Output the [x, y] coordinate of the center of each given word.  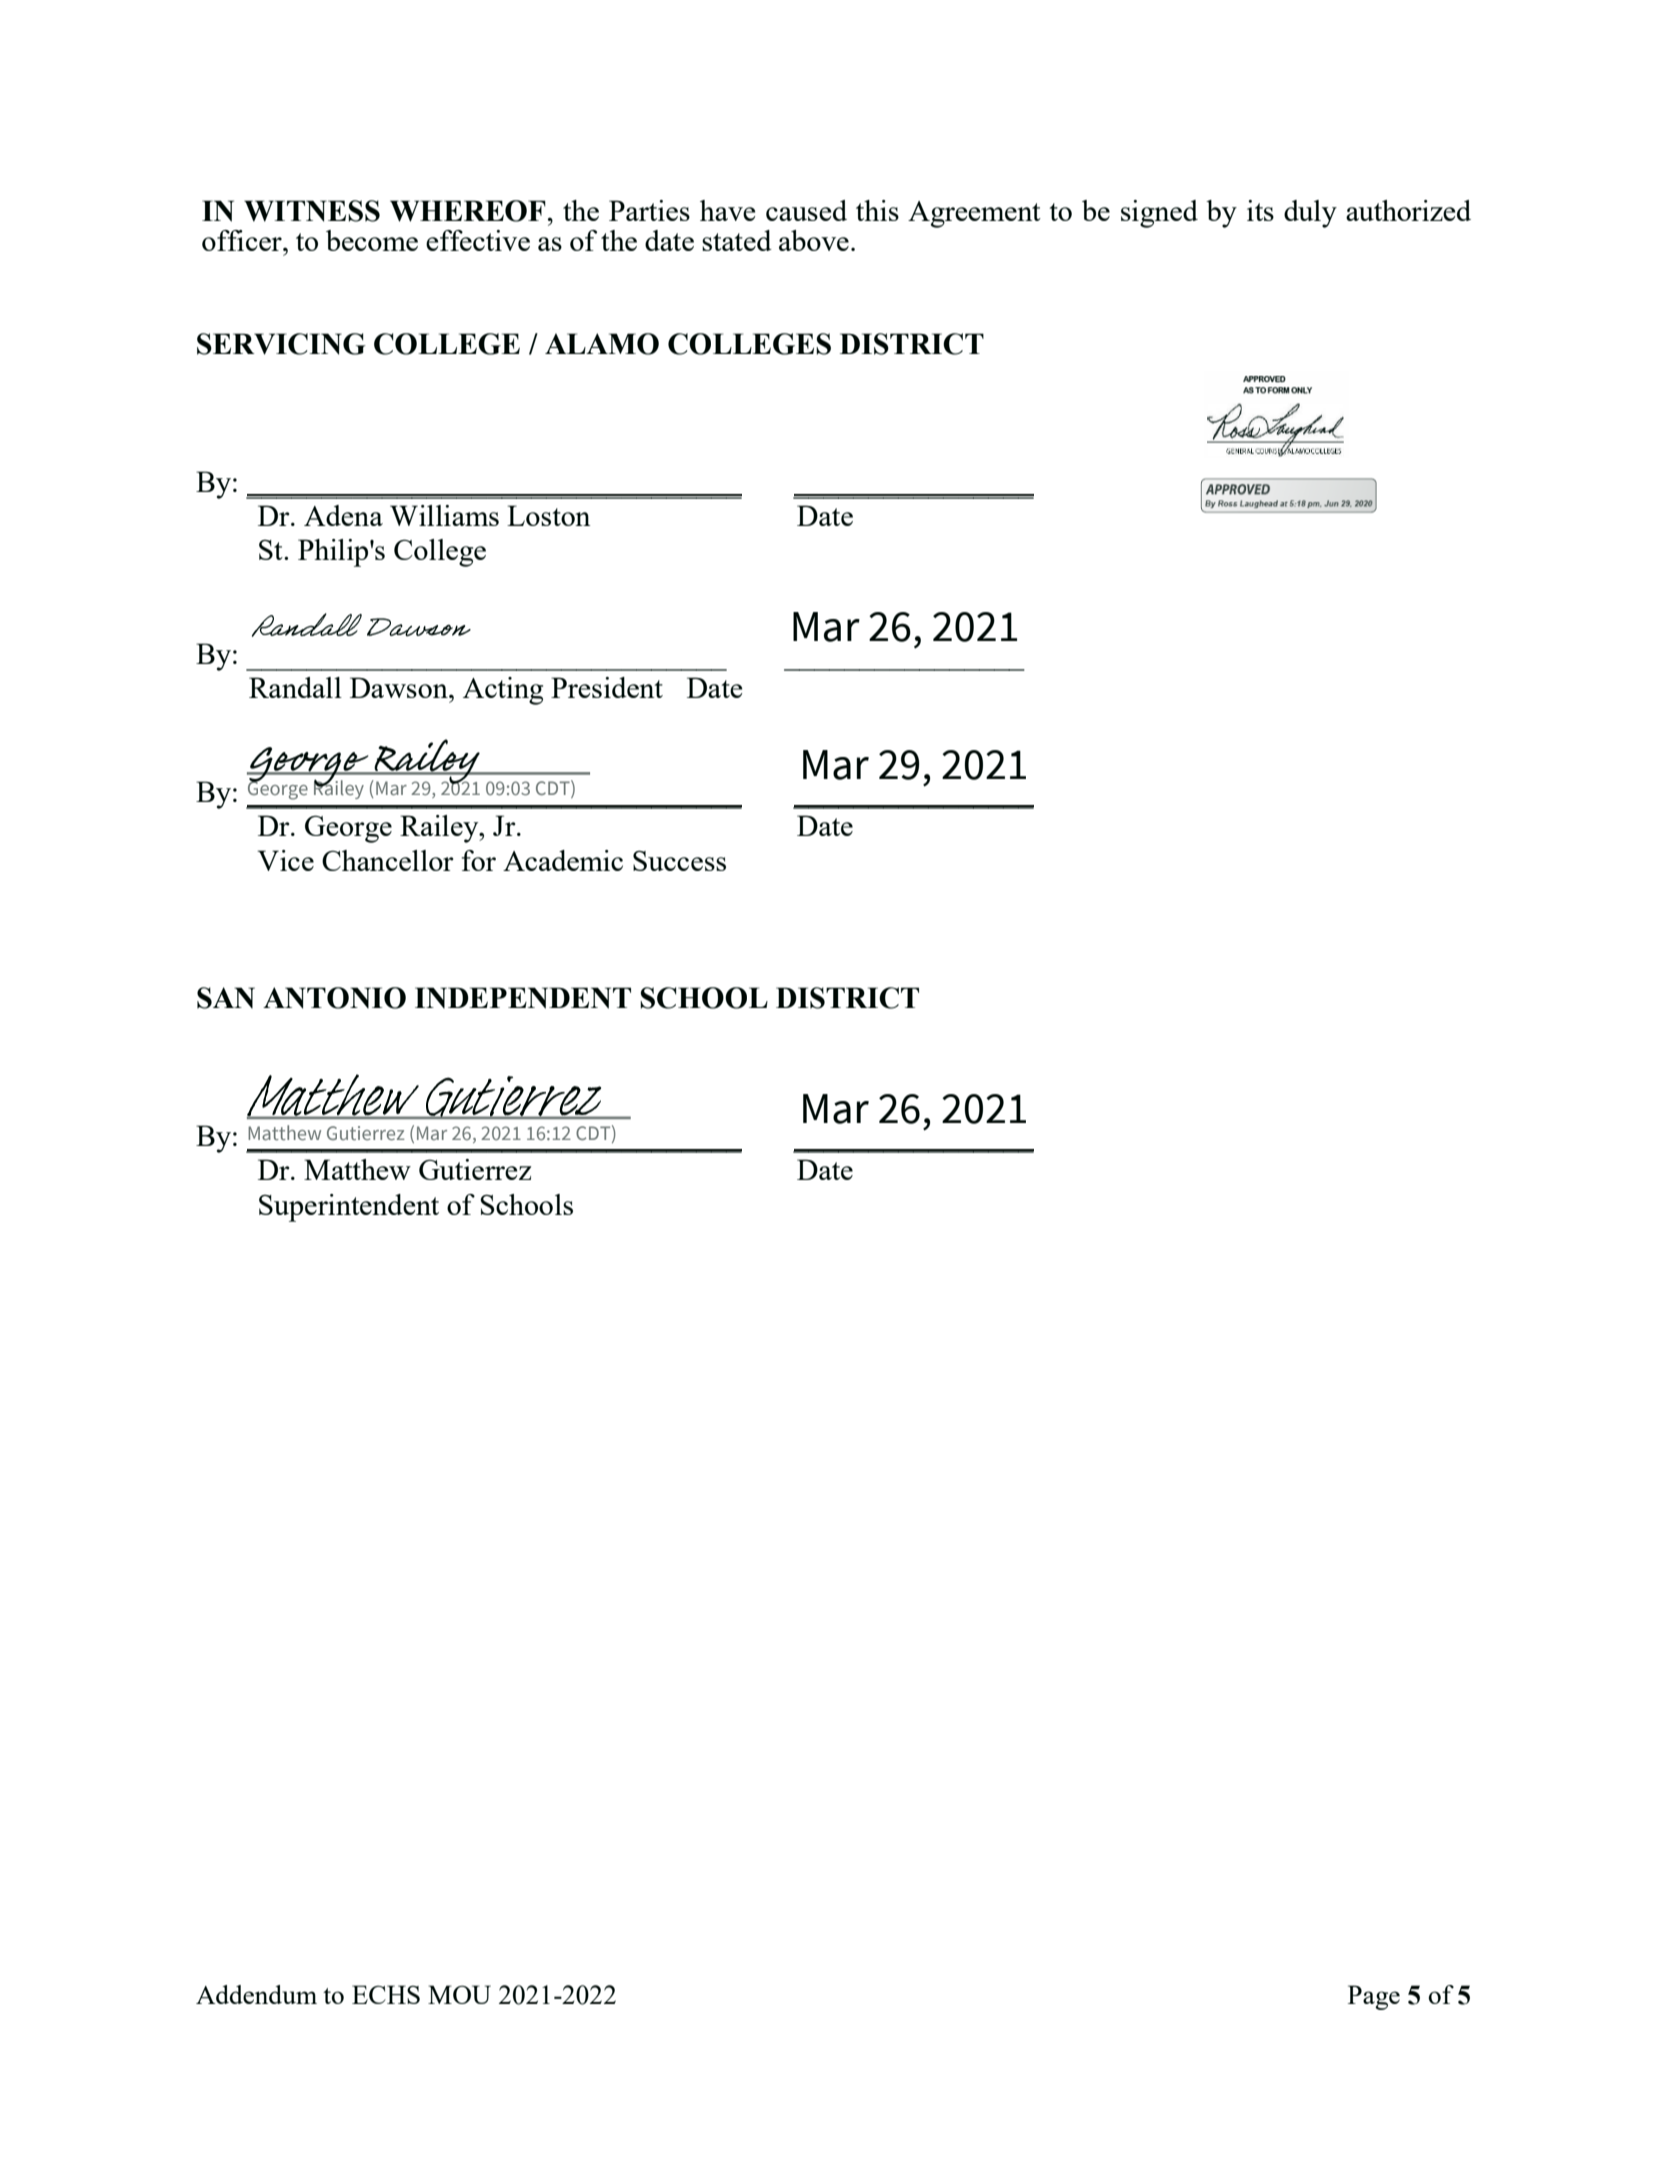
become [372, 240]
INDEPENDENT [523, 998]
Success [679, 860]
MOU [459, 1994]
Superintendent [349, 1208]
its [1260, 210]
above [814, 240]
